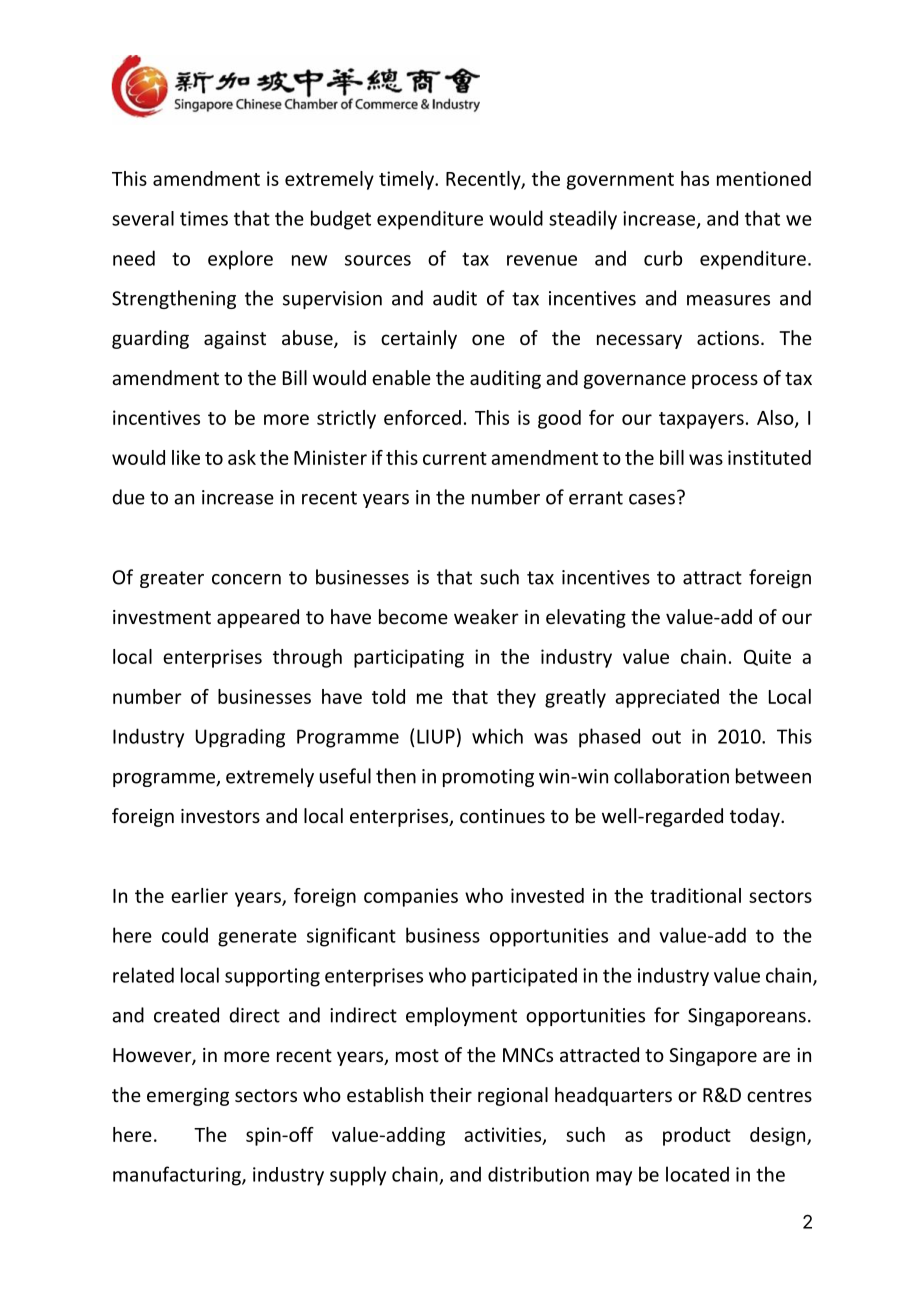 The height and width of the page is (1308, 924). What do you see at coordinates (204, 218) in the page?
I see `times` at bounding box center [204, 218].
